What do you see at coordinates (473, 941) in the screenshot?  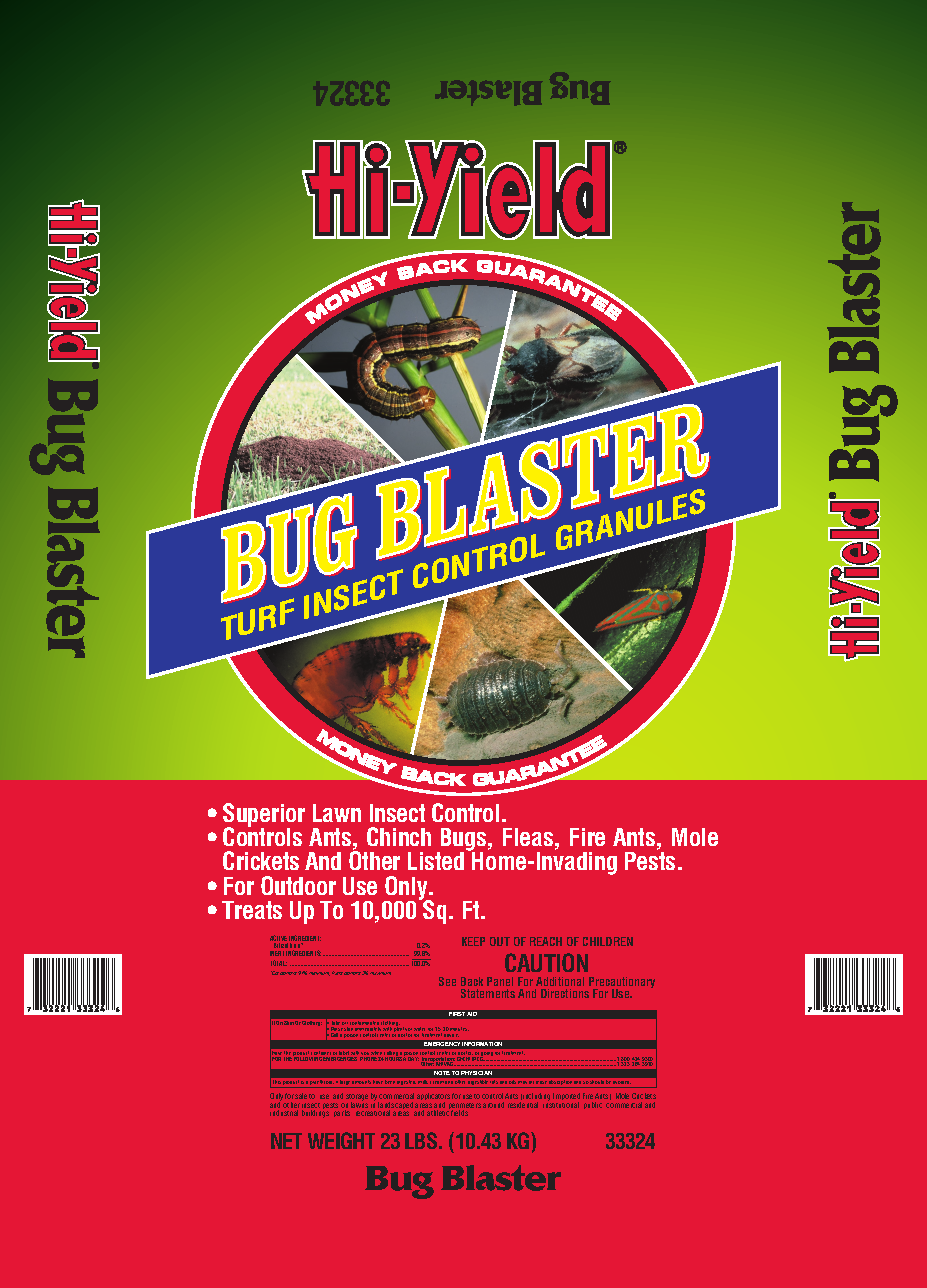 I see `KEEP` at bounding box center [473, 941].
